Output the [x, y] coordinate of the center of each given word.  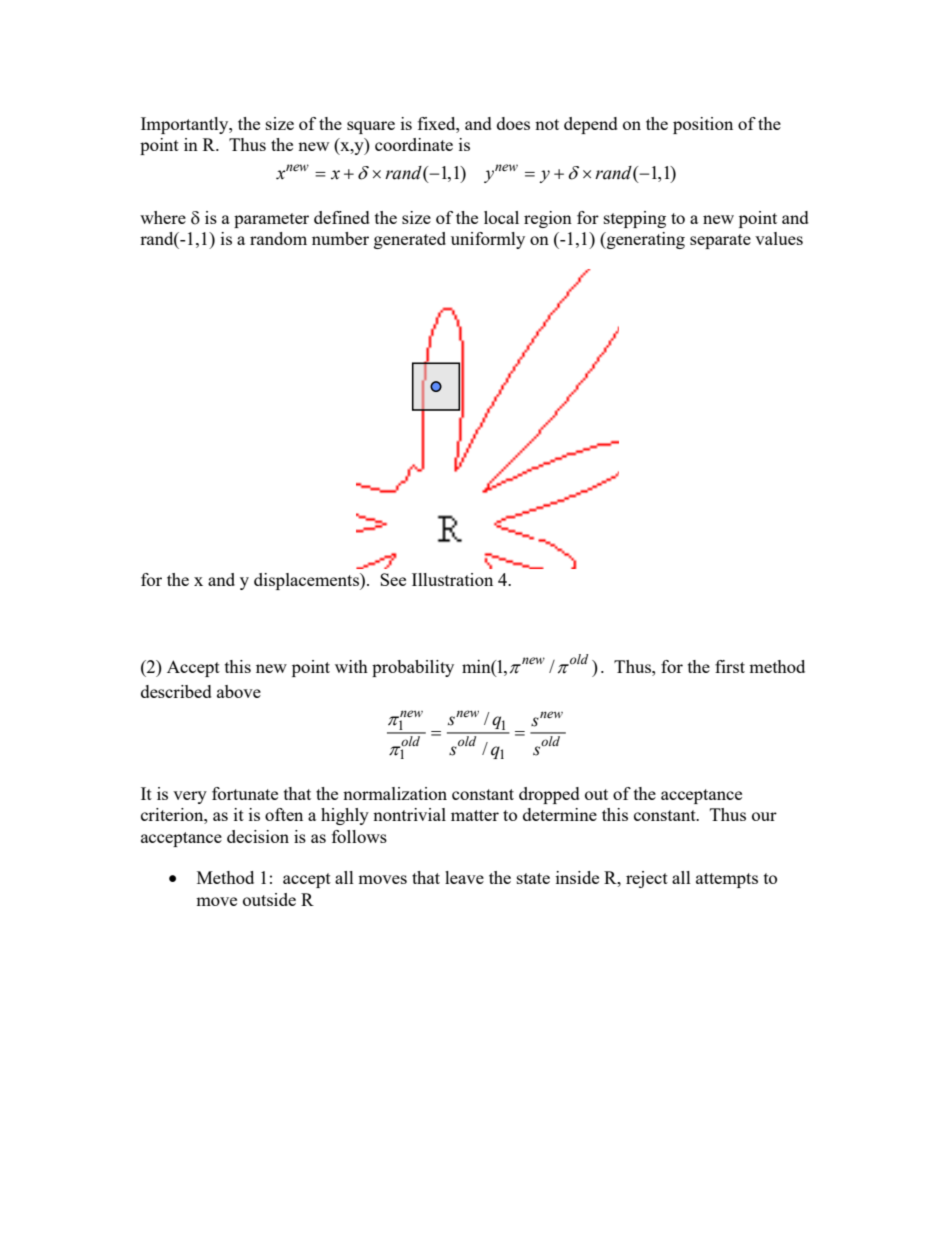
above [239, 691]
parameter [271, 220]
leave [464, 877]
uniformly [488, 240]
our [764, 816]
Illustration [452, 579]
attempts [727, 880]
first [730, 666]
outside [269, 899]
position [703, 125]
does [513, 123]
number [340, 238]
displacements [307, 581]
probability [413, 668]
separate [720, 241]
